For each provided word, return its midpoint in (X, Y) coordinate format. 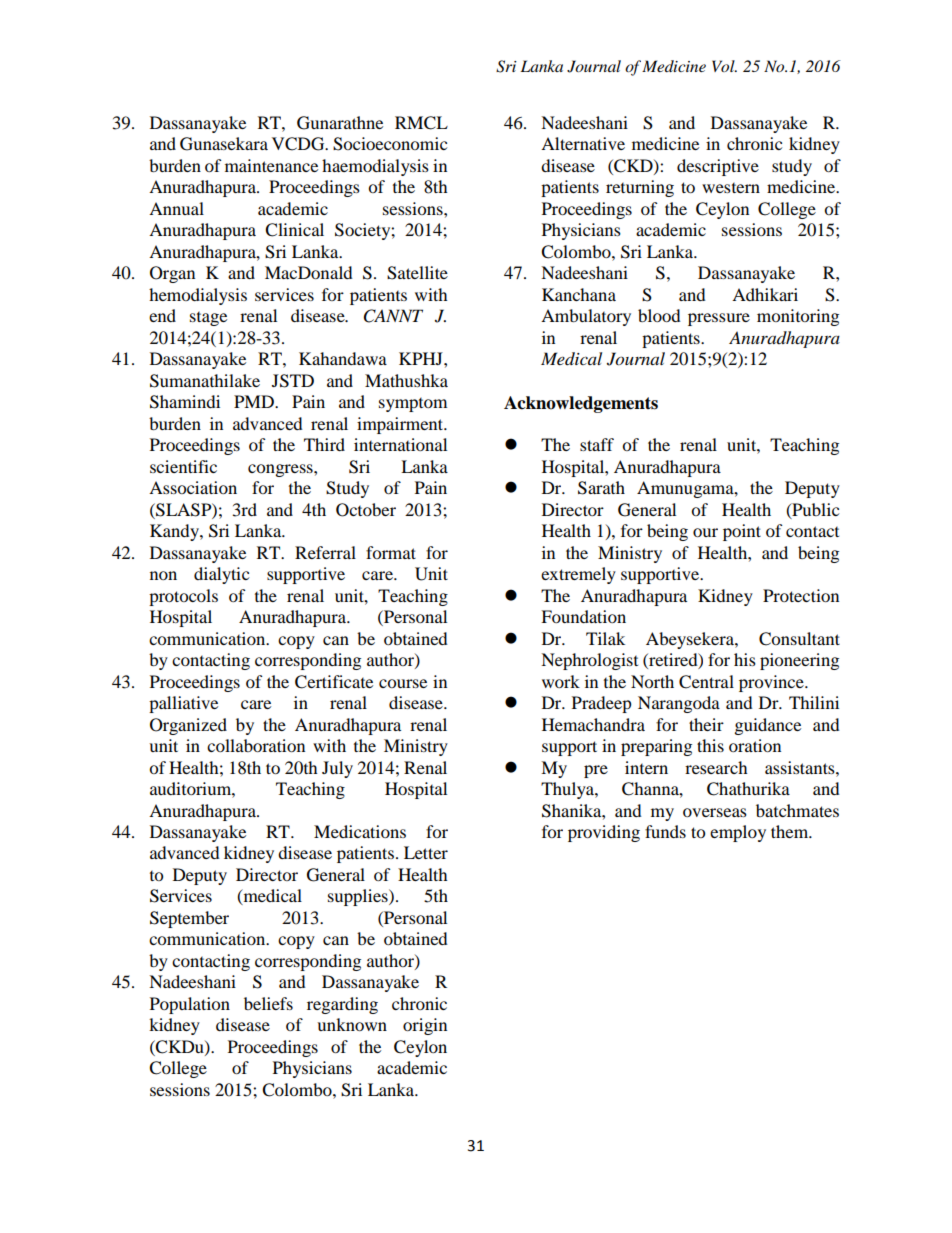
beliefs (268, 1003)
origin (425, 1026)
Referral (325, 552)
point (742, 532)
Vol (724, 66)
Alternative (583, 143)
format (391, 552)
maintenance (271, 165)
